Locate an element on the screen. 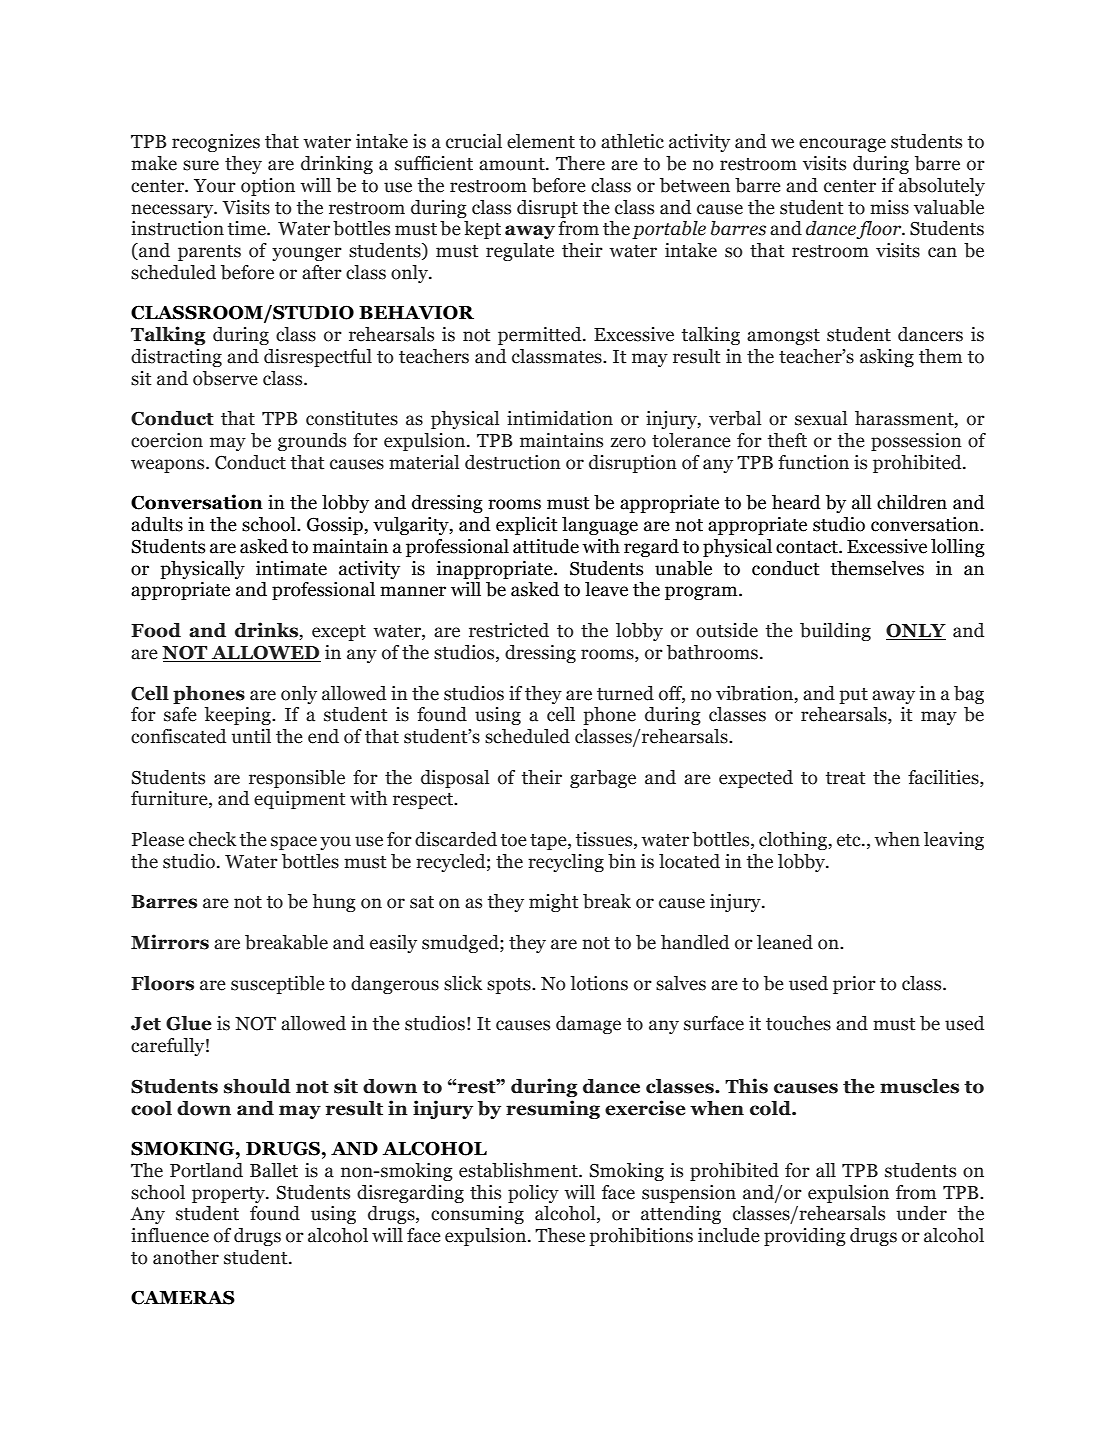 The width and height of the screenshot is (1116, 1444). encourage is located at coordinates (842, 145).
